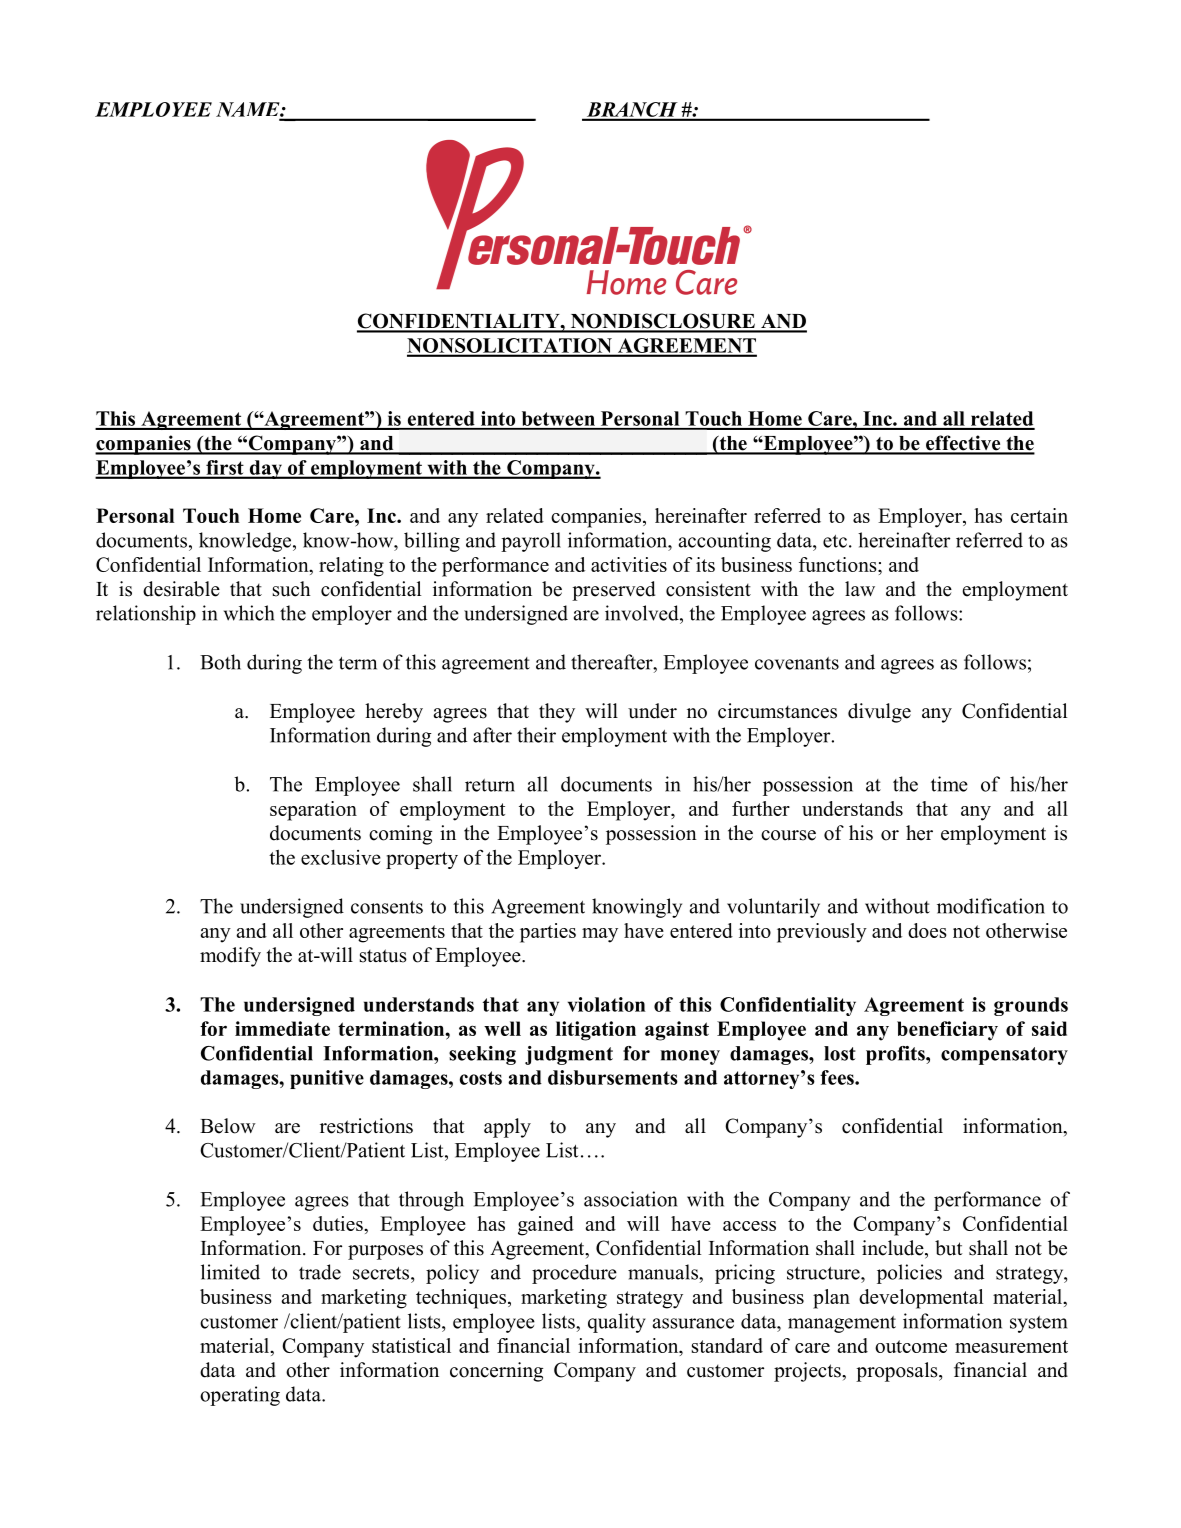  I want to click on fees, so click(838, 1077).
